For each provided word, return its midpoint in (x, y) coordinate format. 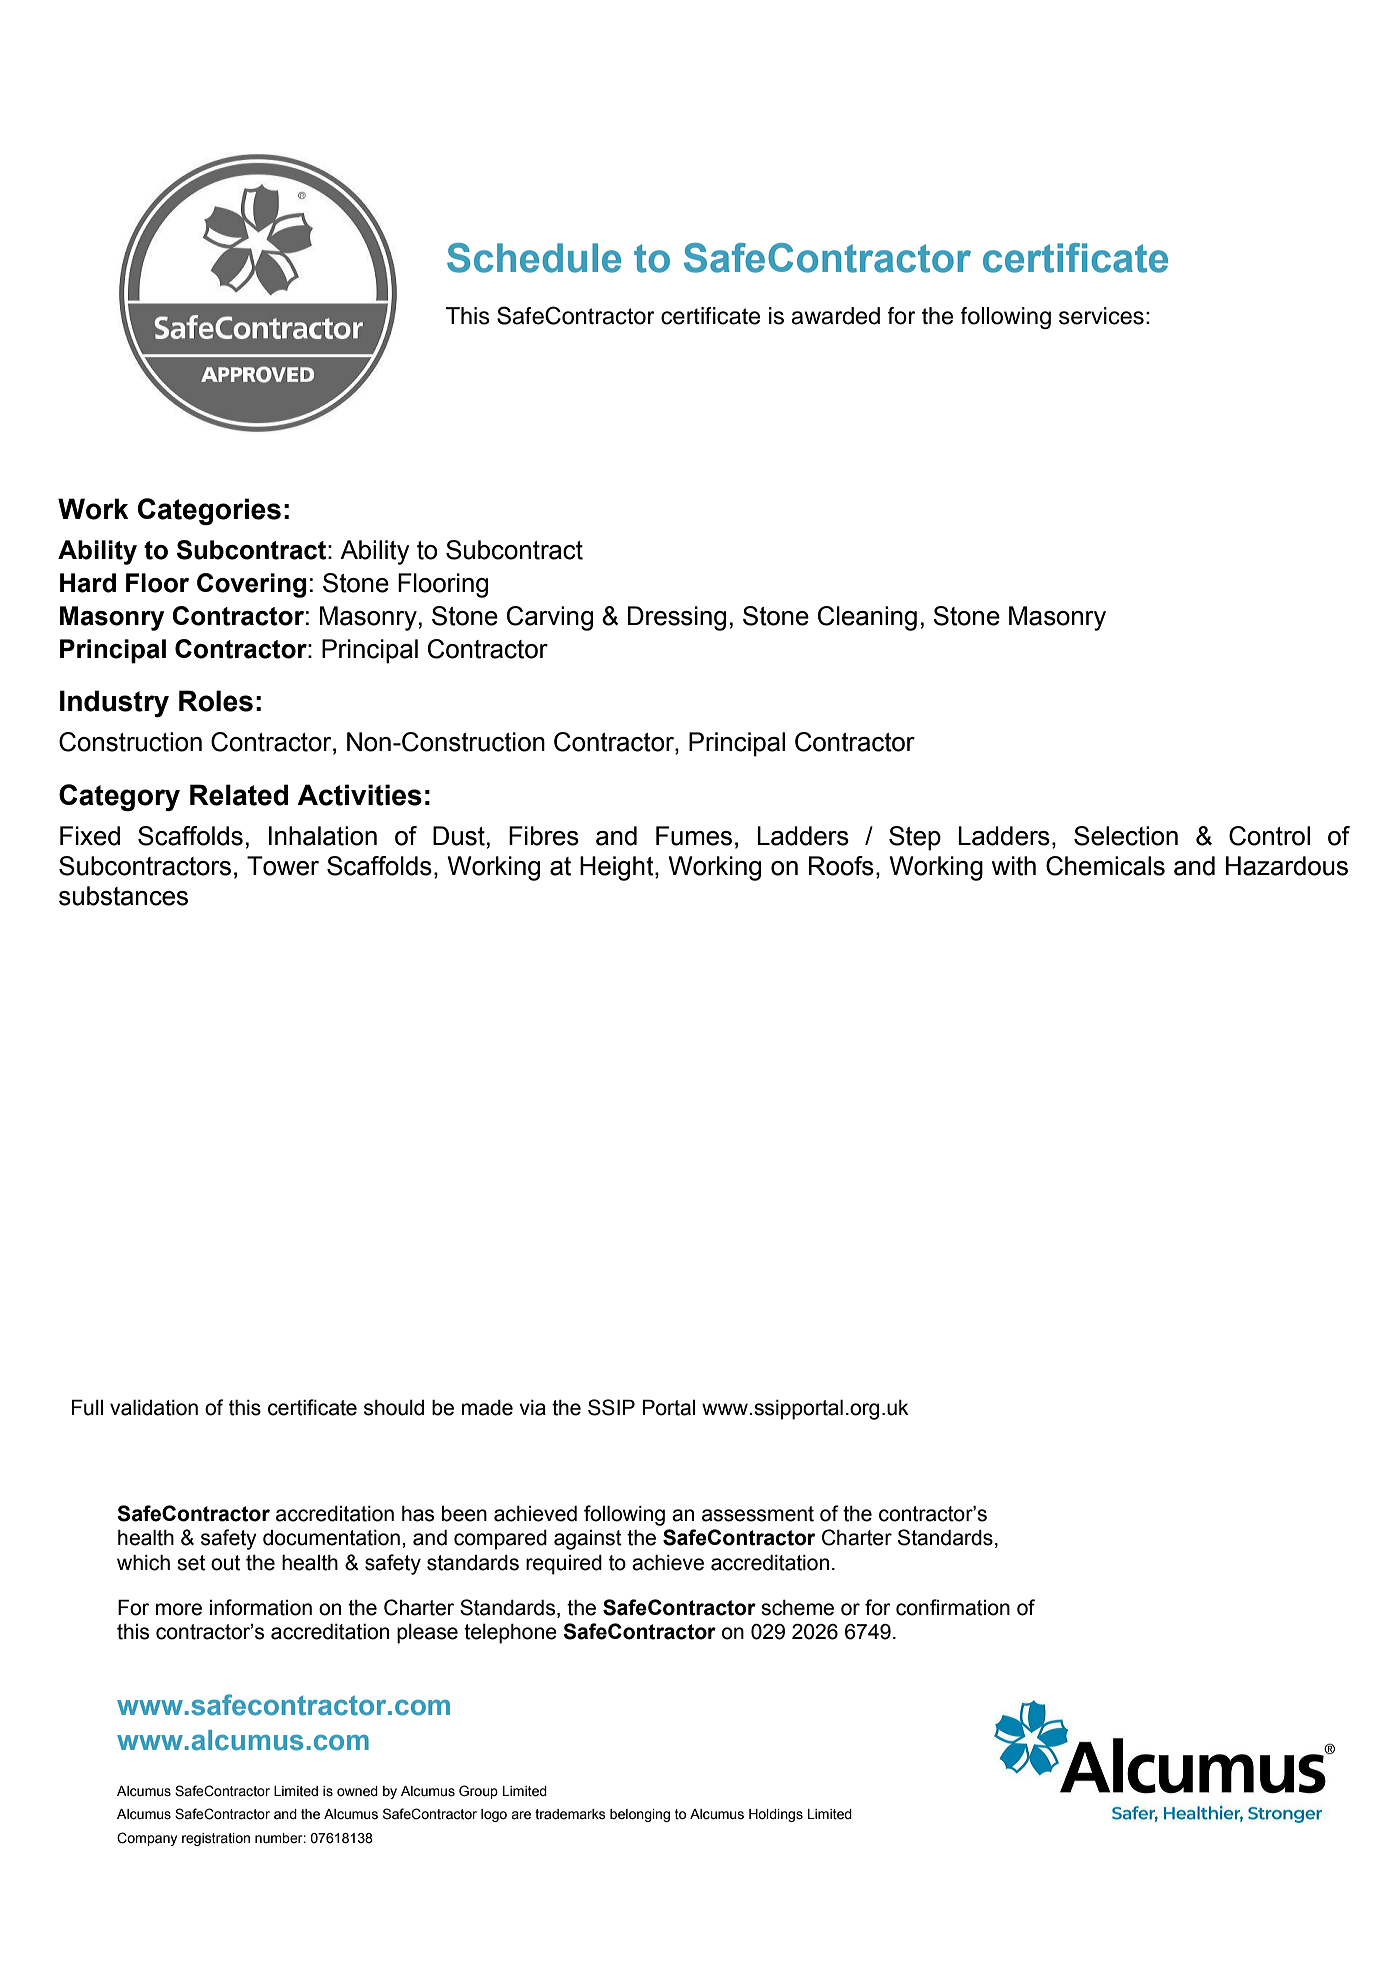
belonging (640, 1815)
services (1101, 316)
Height (618, 868)
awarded (835, 316)
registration (216, 1839)
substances (123, 896)
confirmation (953, 1607)
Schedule (534, 258)
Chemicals (1105, 866)
